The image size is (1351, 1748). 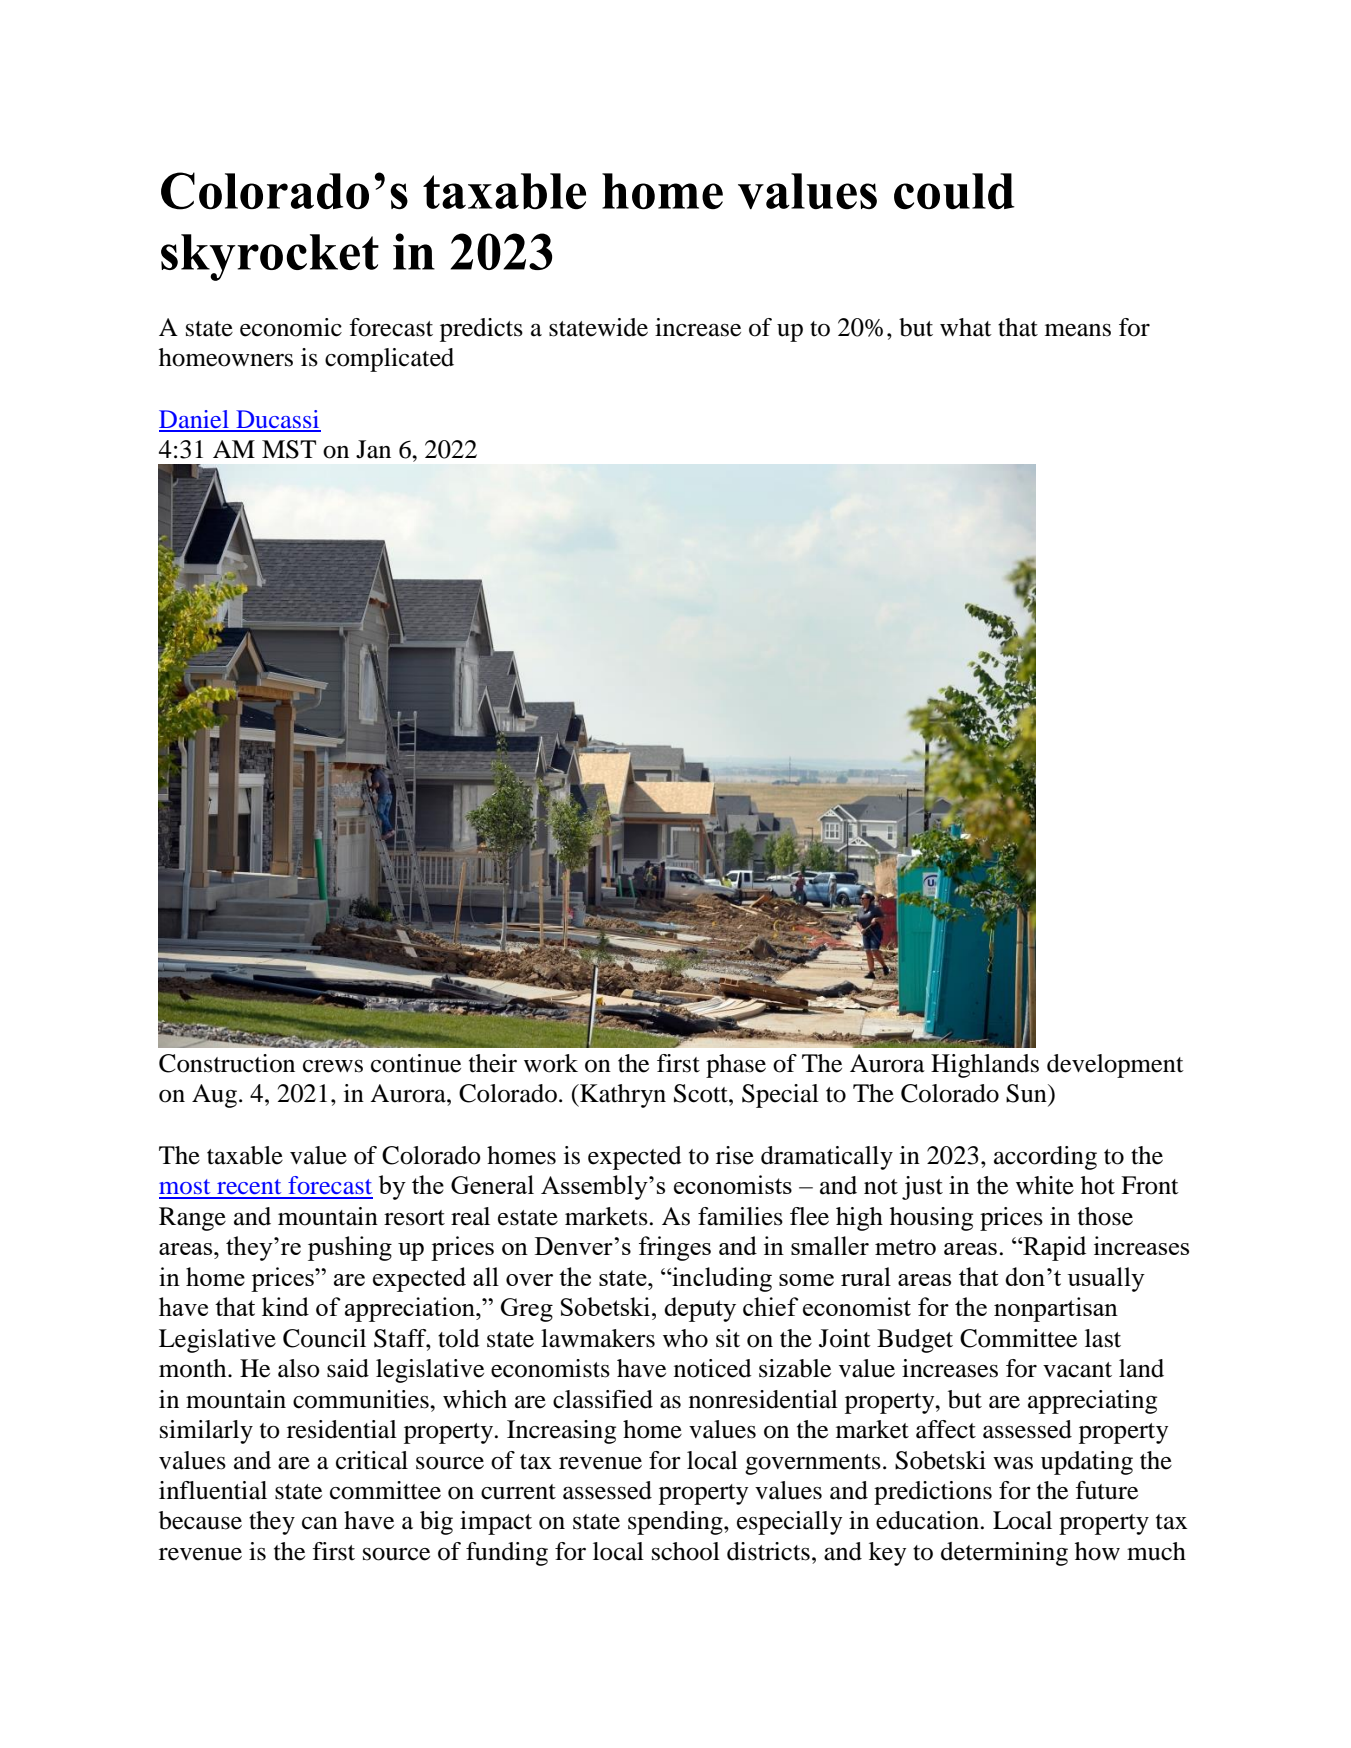 What do you see at coordinates (289, 449) in the document?
I see `MST` at bounding box center [289, 449].
